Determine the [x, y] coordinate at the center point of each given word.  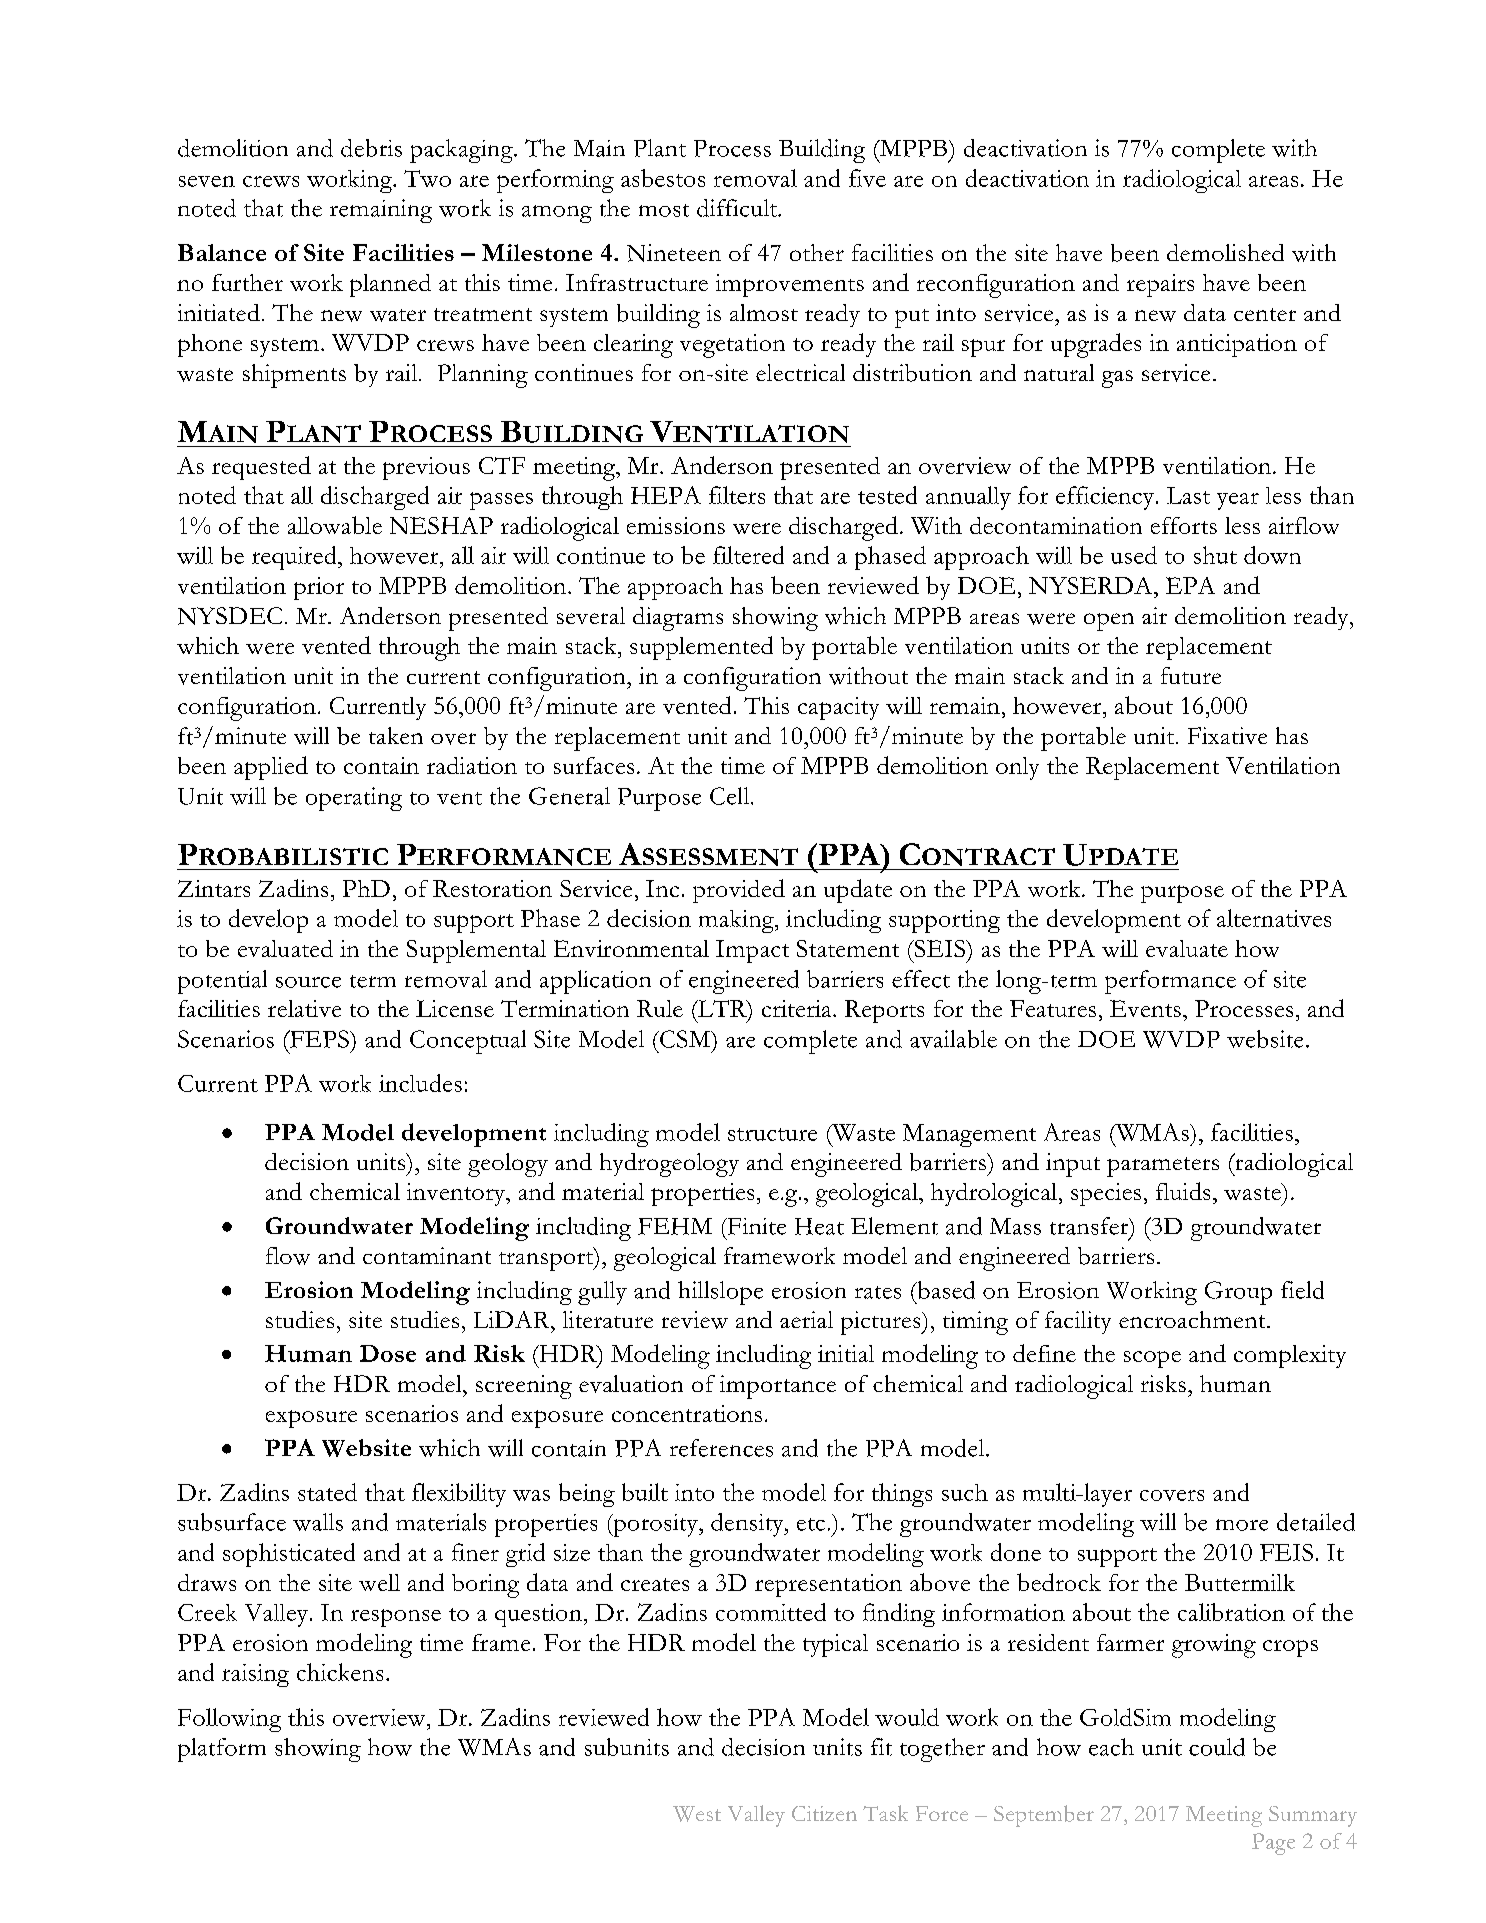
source [308, 982]
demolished [1225, 252]
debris [371, 148]
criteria [798, 1008]
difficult [738, 208]
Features [1053, 1008]
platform [222, 1750]
